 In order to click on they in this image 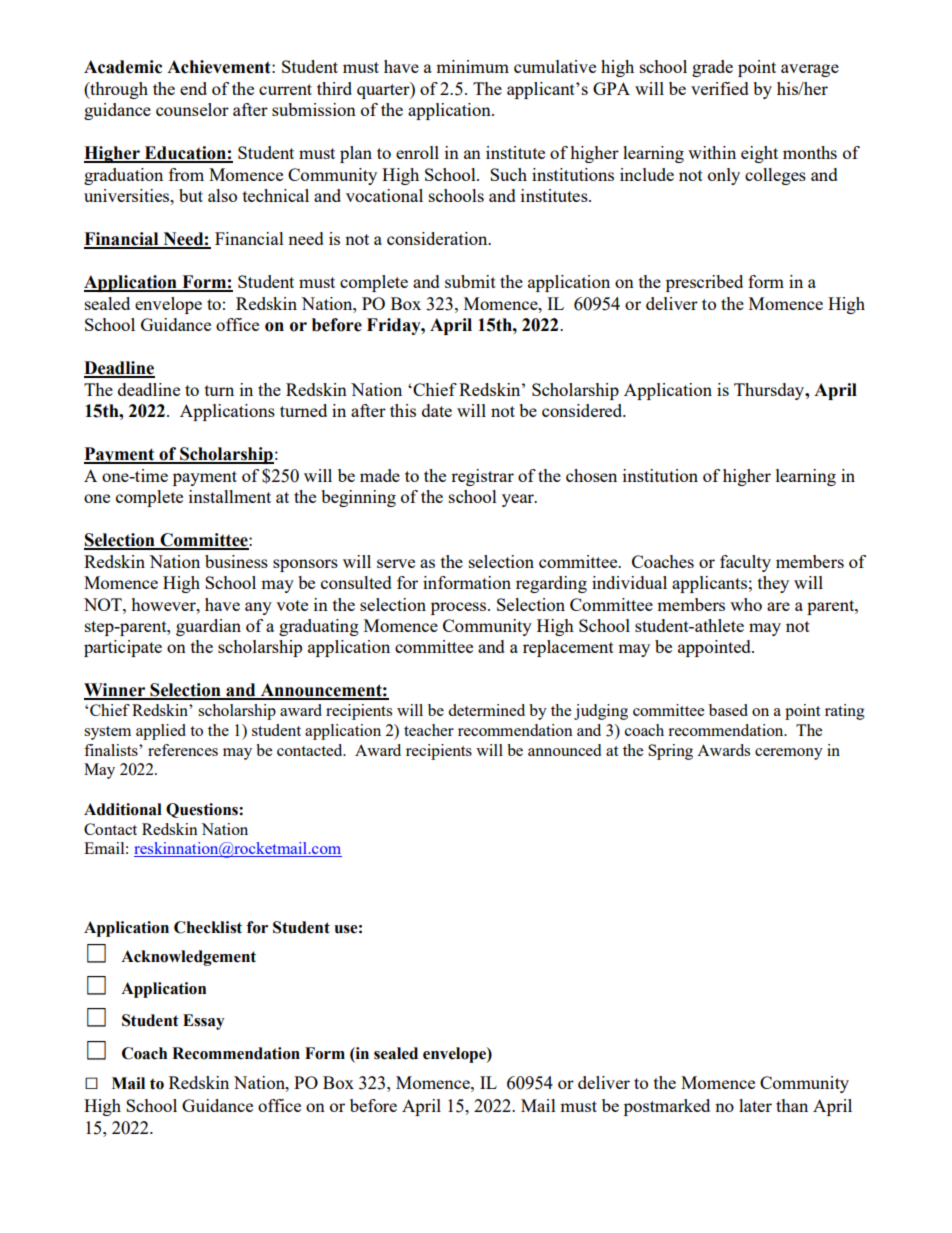, I will do `click(773, 584)`.
